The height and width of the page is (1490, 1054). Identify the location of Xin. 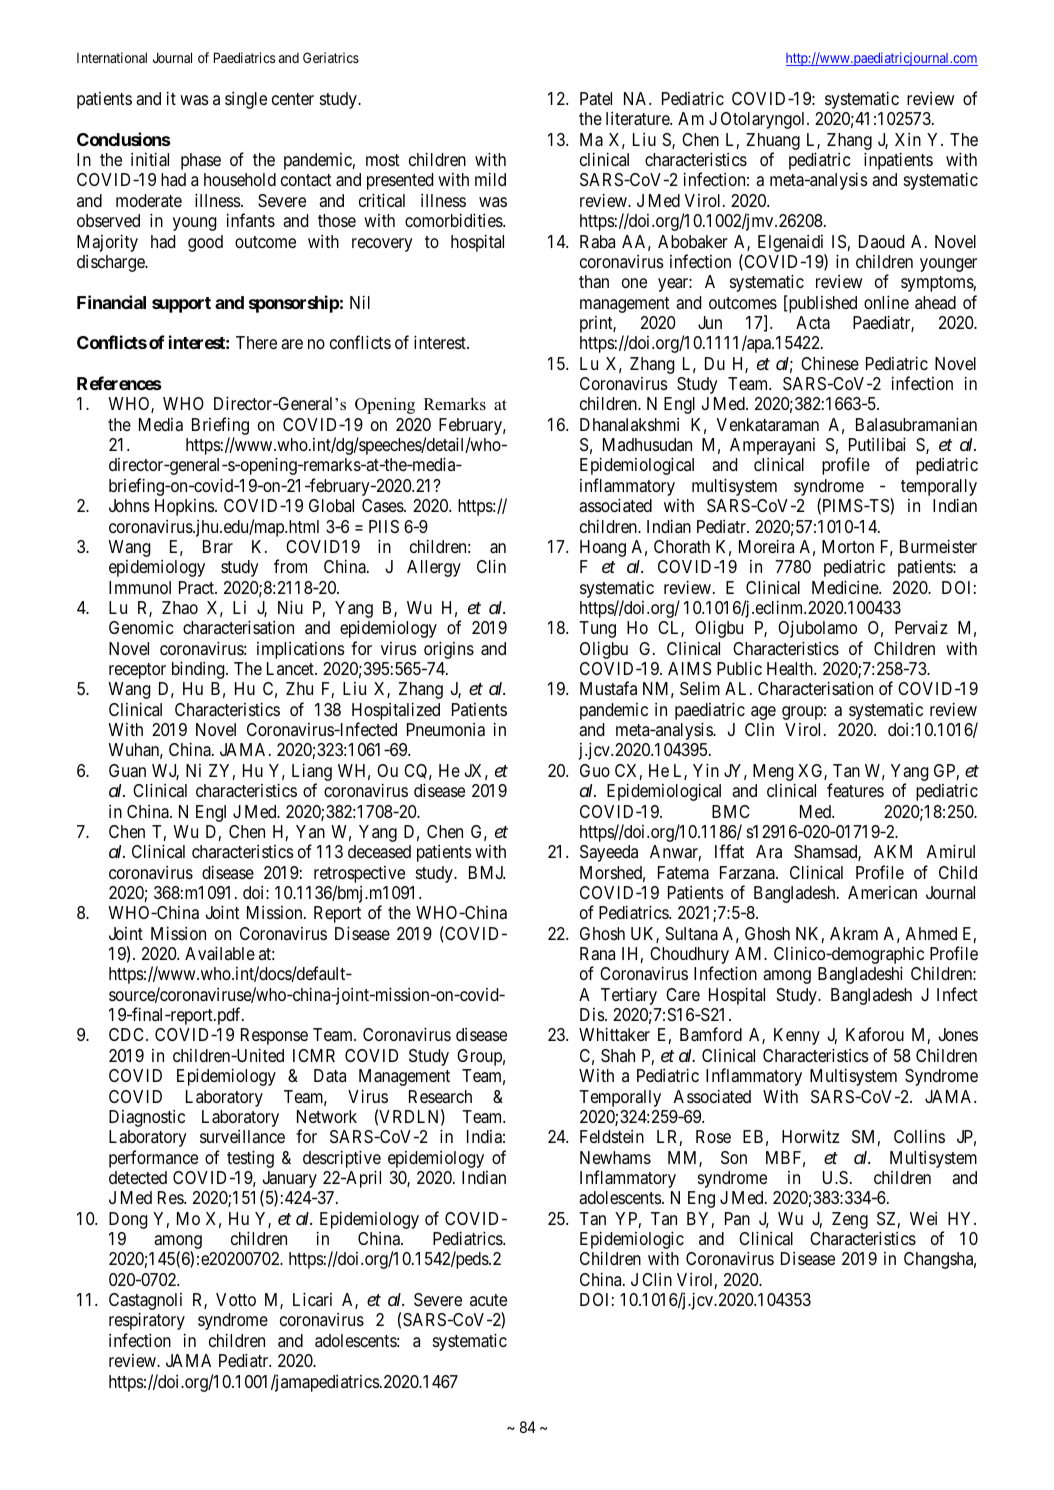
(908, 139).
